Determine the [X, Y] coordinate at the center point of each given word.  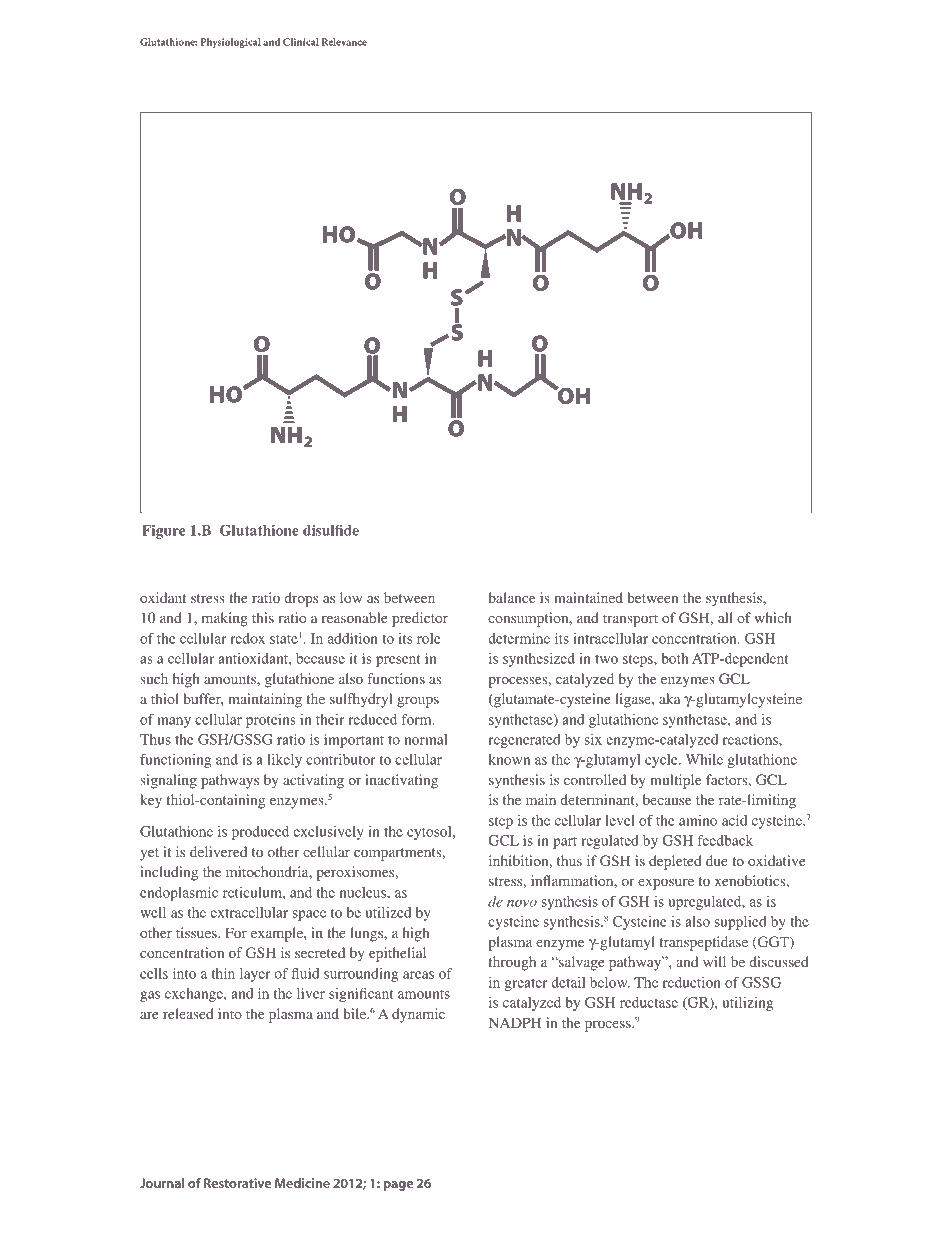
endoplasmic [179, 894]
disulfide [331, 530]
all [725, 617]
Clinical [301, 42]
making [225, 619]
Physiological [231, 43]
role [429, 638]
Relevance [344, 42]
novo [522, 903]
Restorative [237, 1183]
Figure [163, 532]
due [717, 860]
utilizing [747, 1004]
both [674, 658]
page [398, 1186]
